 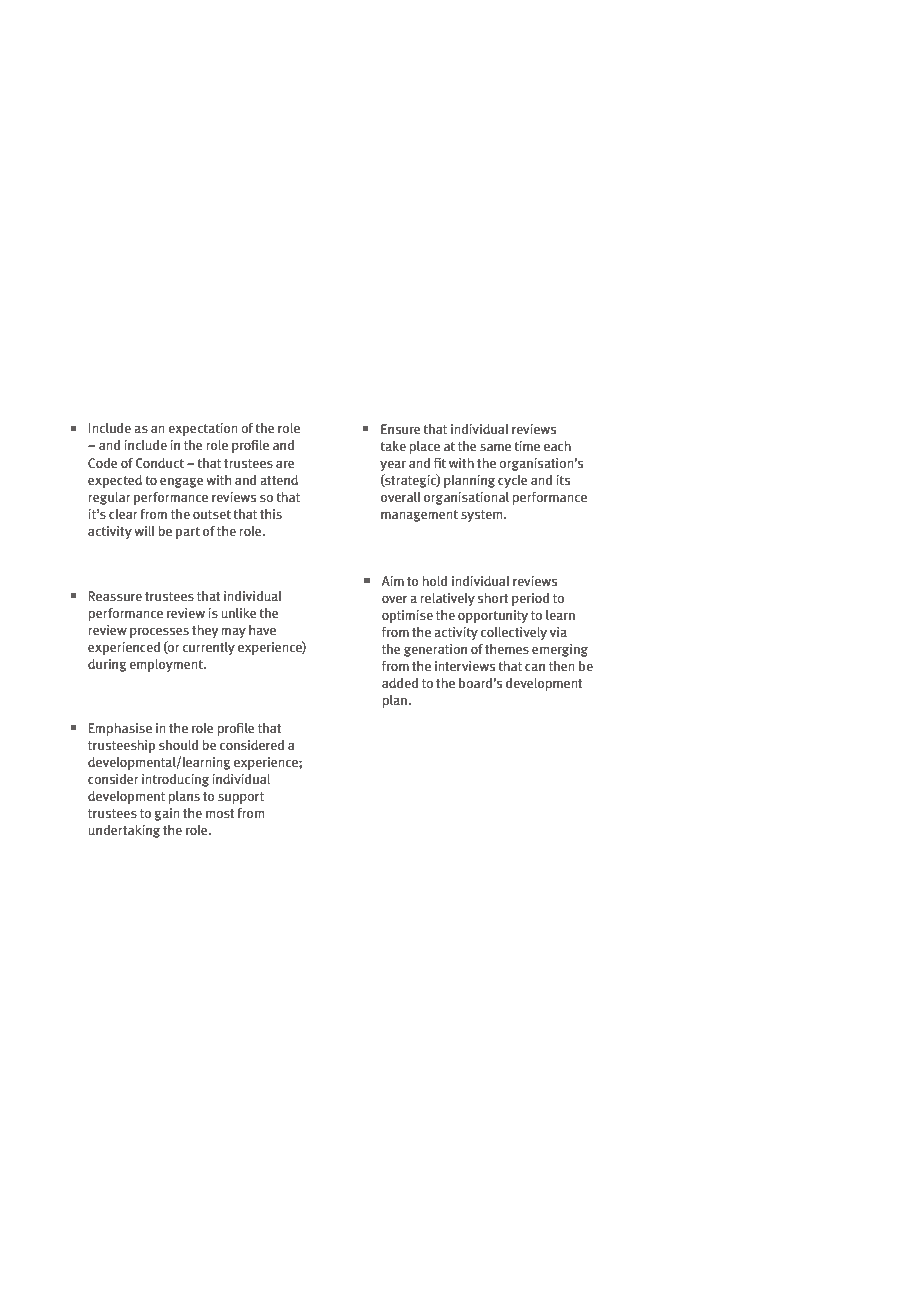 I want to click on employment, so click(x=167, y=665).
